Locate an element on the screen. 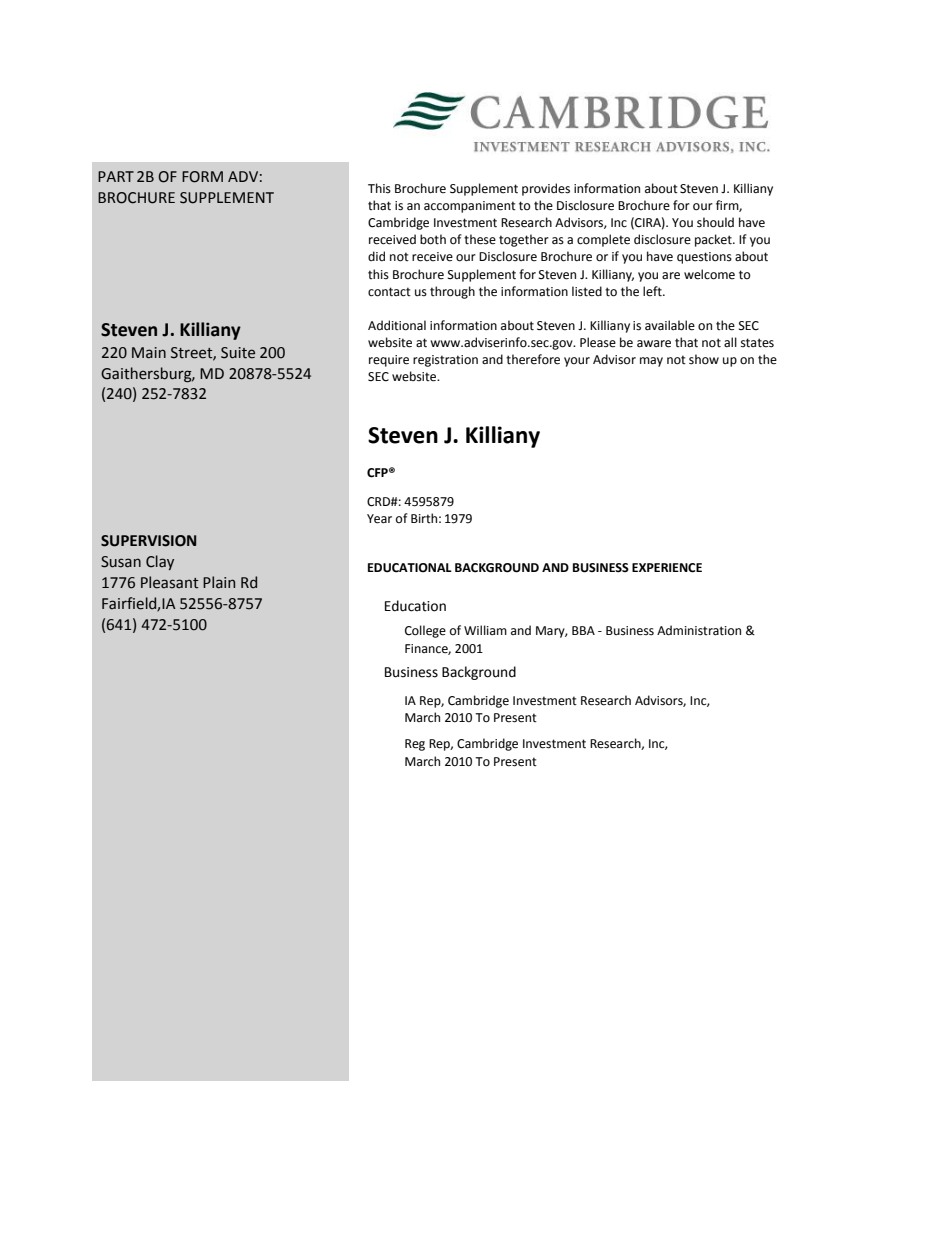 This screenshot has width=952, height=1233. should is located at coordinates (715, 222).
